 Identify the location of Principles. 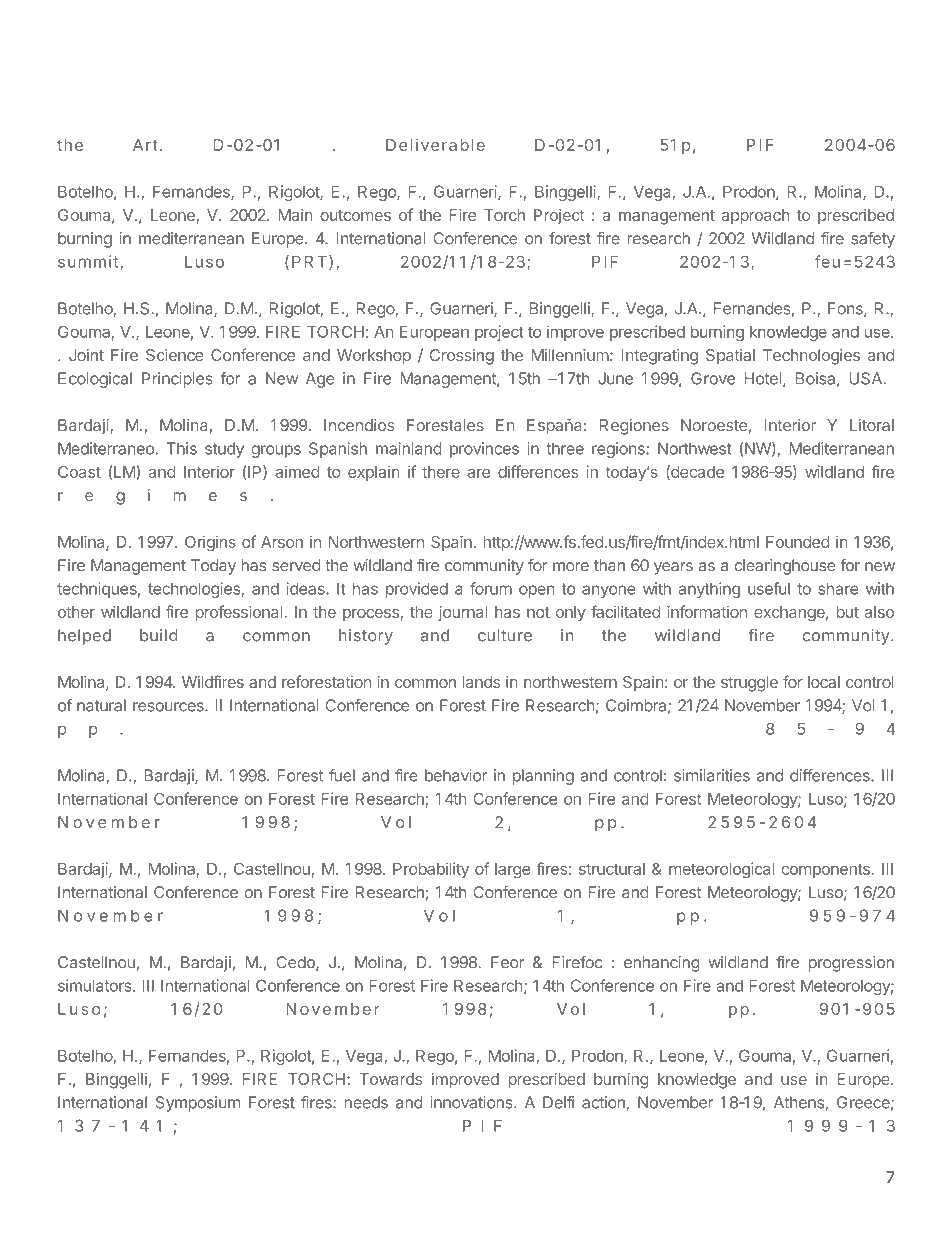
(177, 380).
